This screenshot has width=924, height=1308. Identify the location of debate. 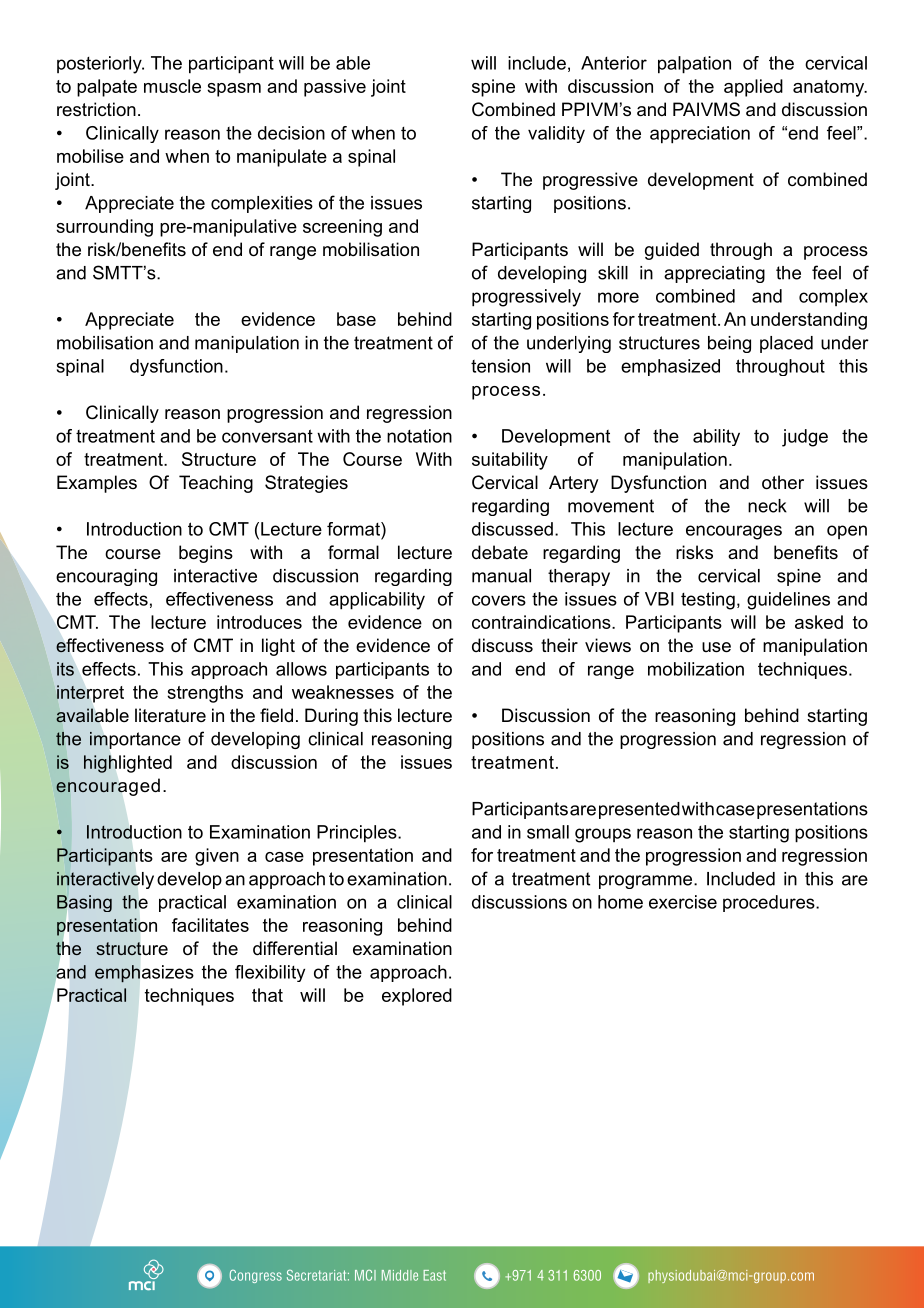
(500, 552).
